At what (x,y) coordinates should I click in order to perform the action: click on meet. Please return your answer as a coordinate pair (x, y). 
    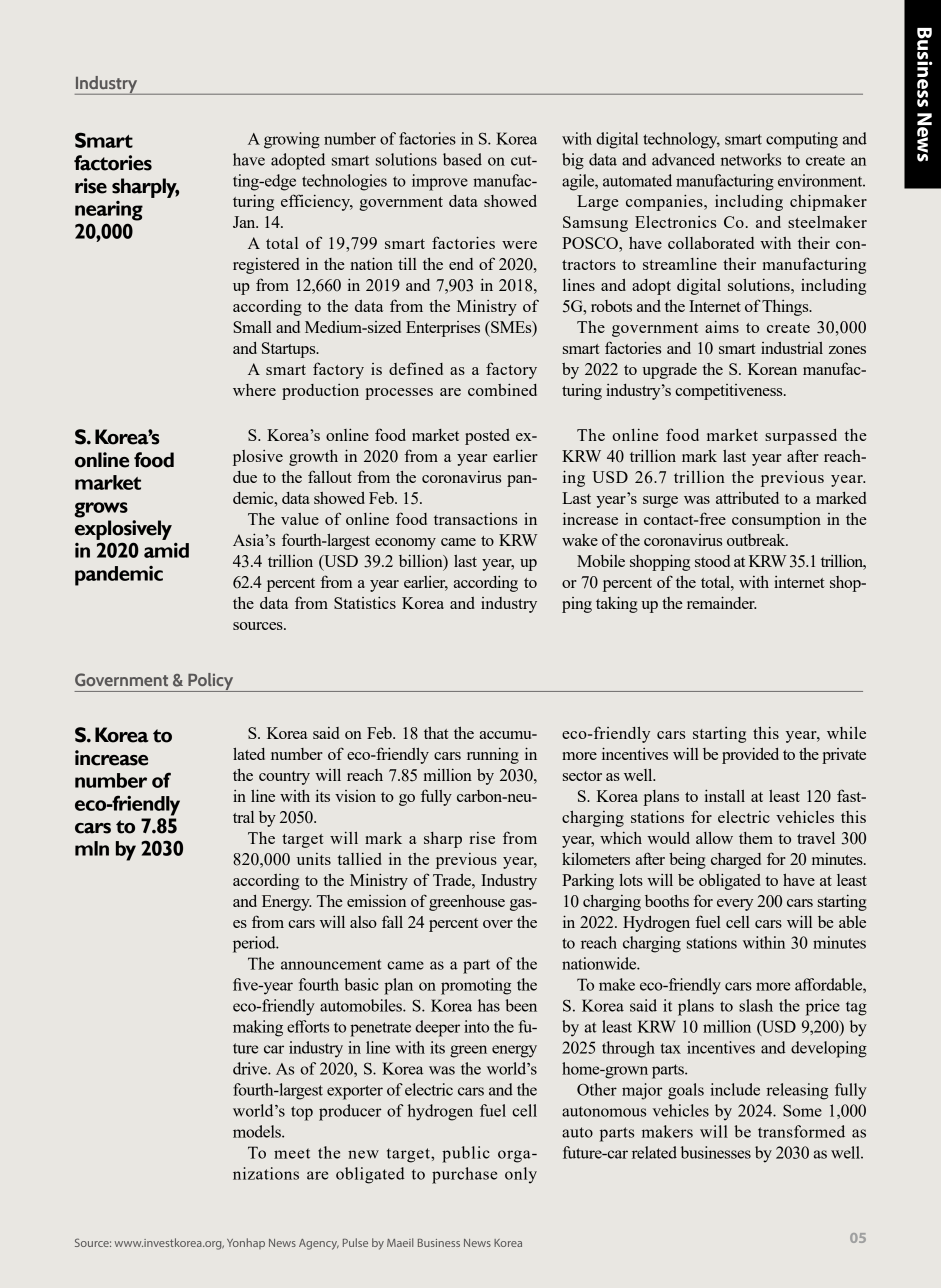
    Looking at the image, I should click on (292, 1153).
